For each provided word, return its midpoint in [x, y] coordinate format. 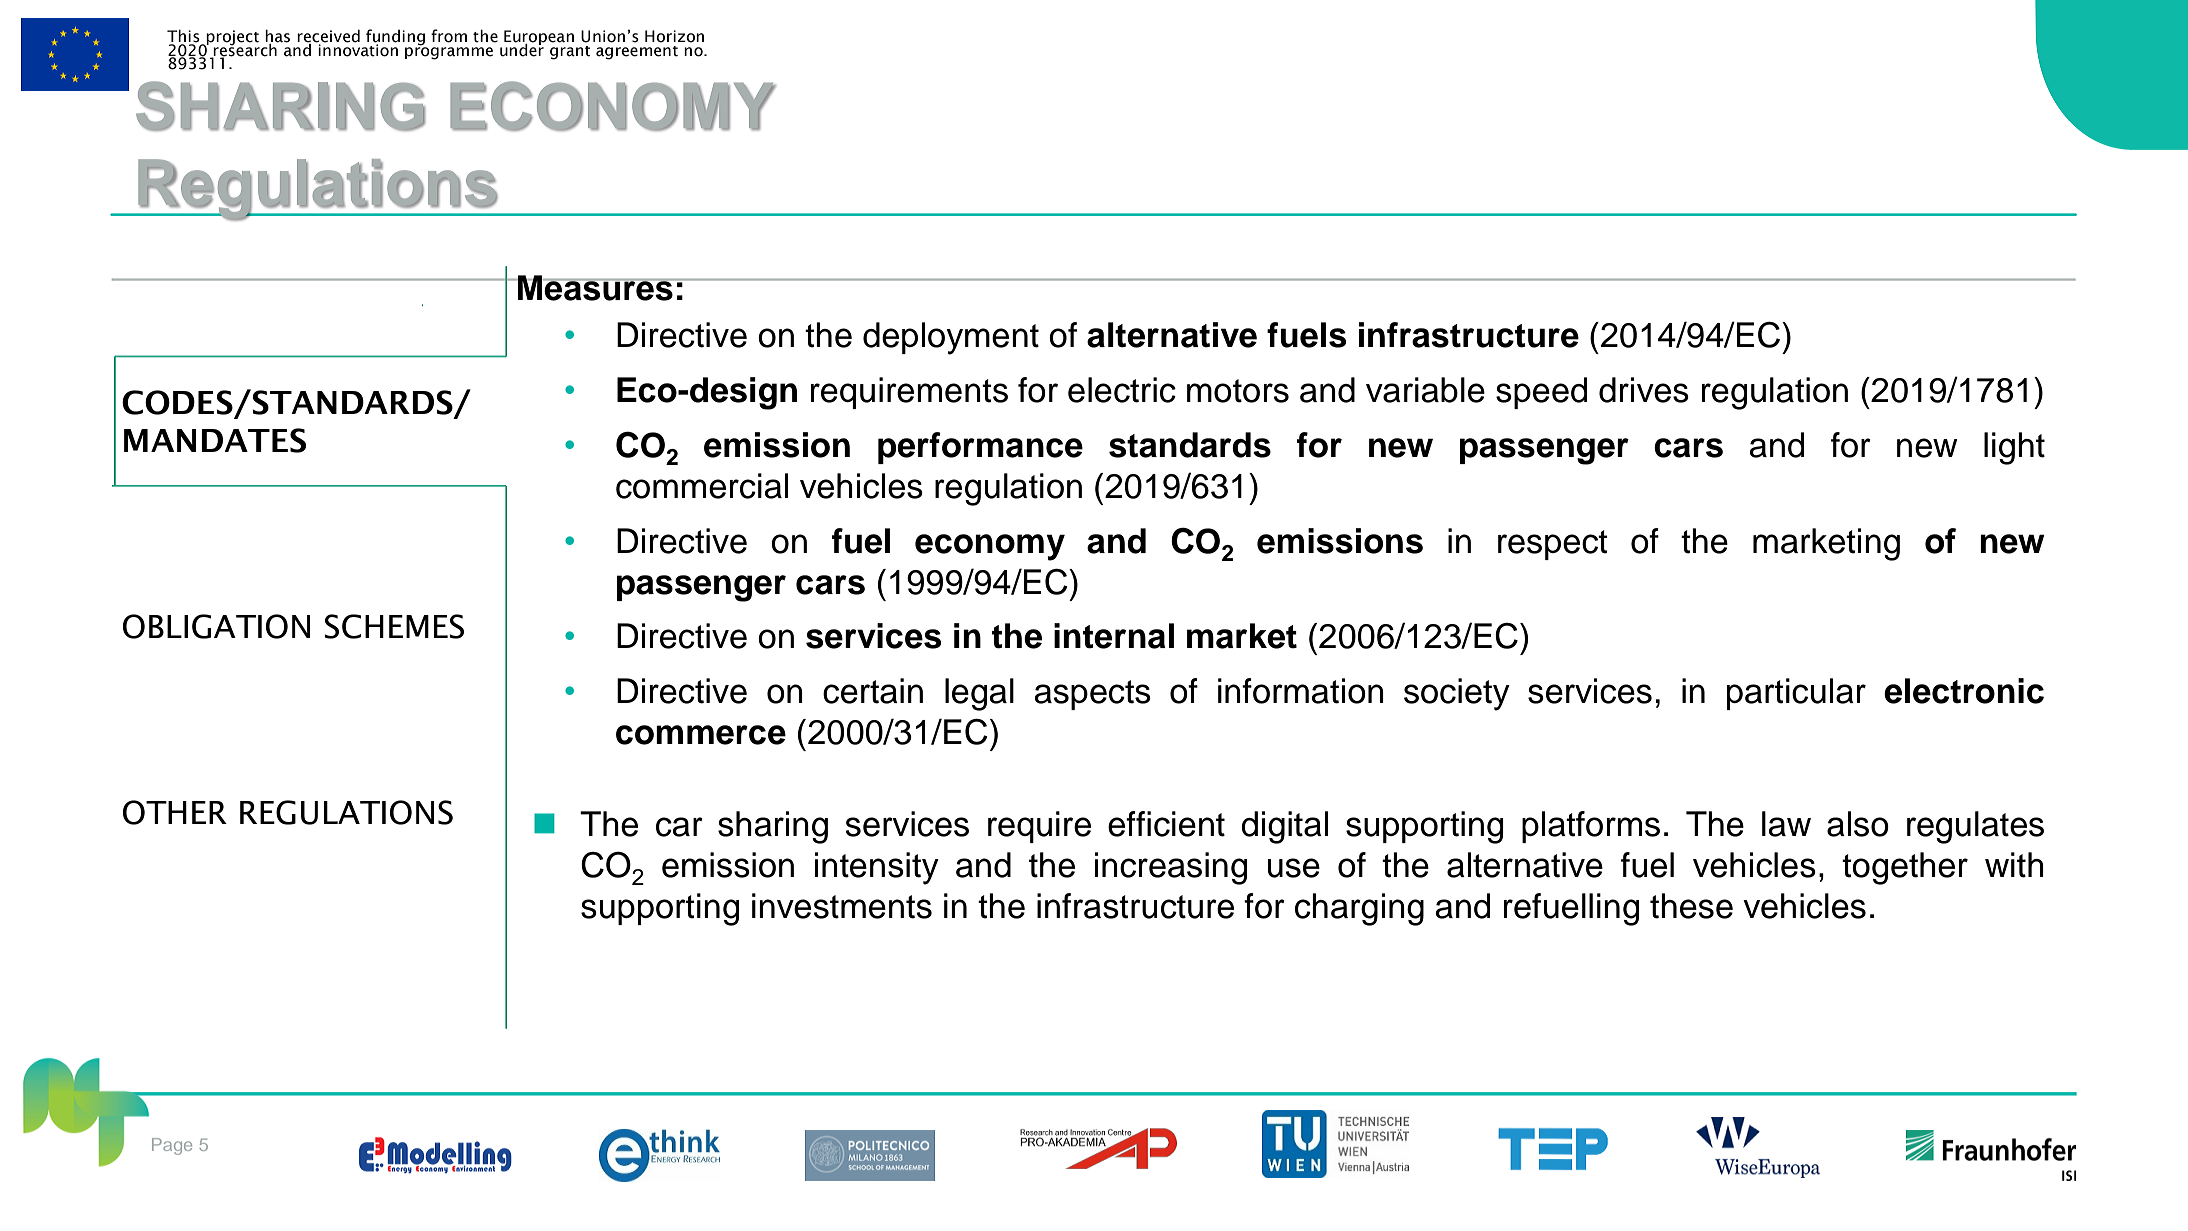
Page [172, 1146]
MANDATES [215, 440]
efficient [1166, 824]
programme [449, 52]
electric [1122, 390]
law [1786, 824]
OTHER [175, 812]
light [2014, 448]
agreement [637, 53]
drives [1644, 390]
